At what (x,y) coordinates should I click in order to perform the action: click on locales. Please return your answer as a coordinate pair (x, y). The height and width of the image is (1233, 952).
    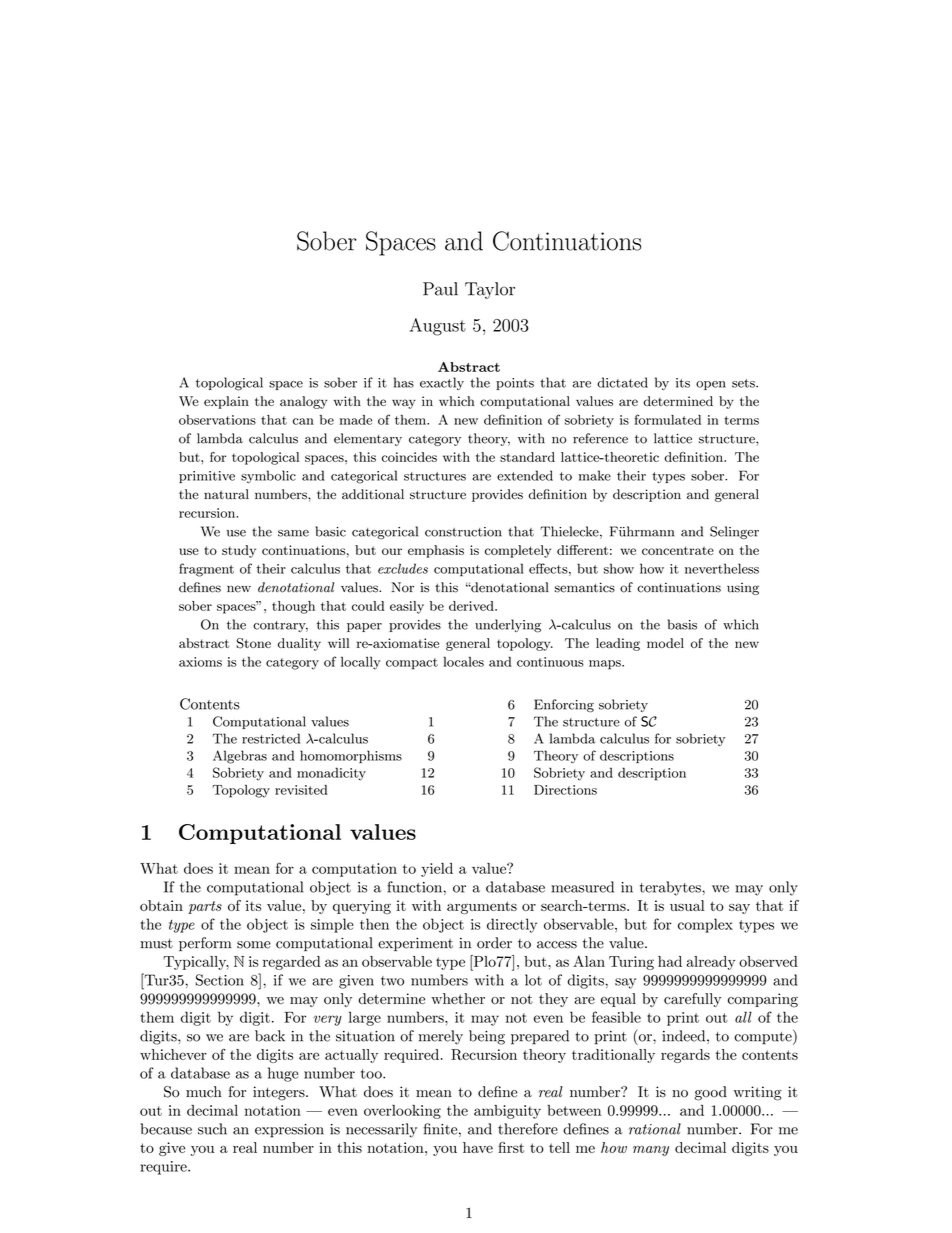
    Looking at the image, I should click on (463, 661).
